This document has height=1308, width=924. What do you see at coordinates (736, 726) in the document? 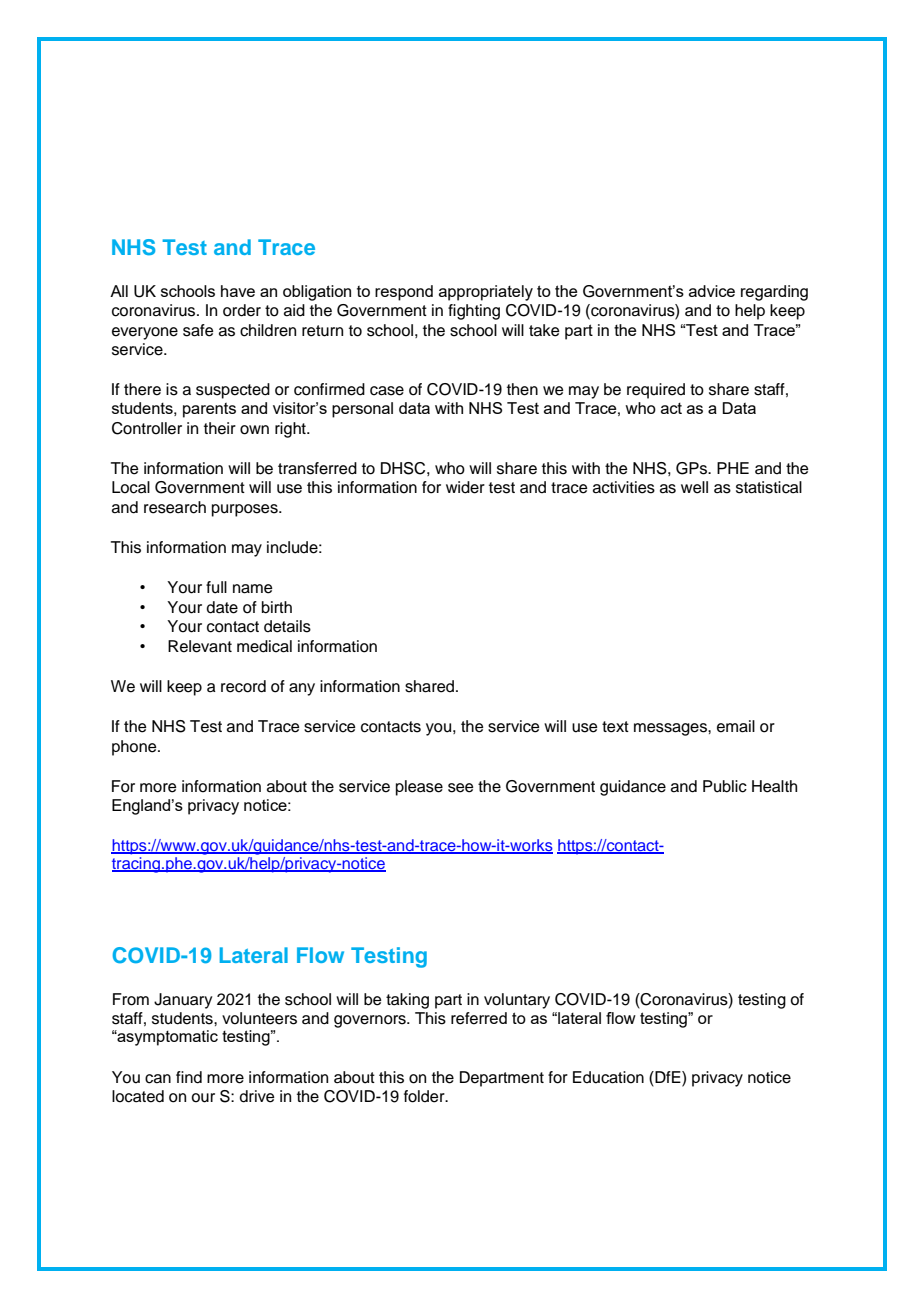
I see `email` at bounding box center [736, 726].
